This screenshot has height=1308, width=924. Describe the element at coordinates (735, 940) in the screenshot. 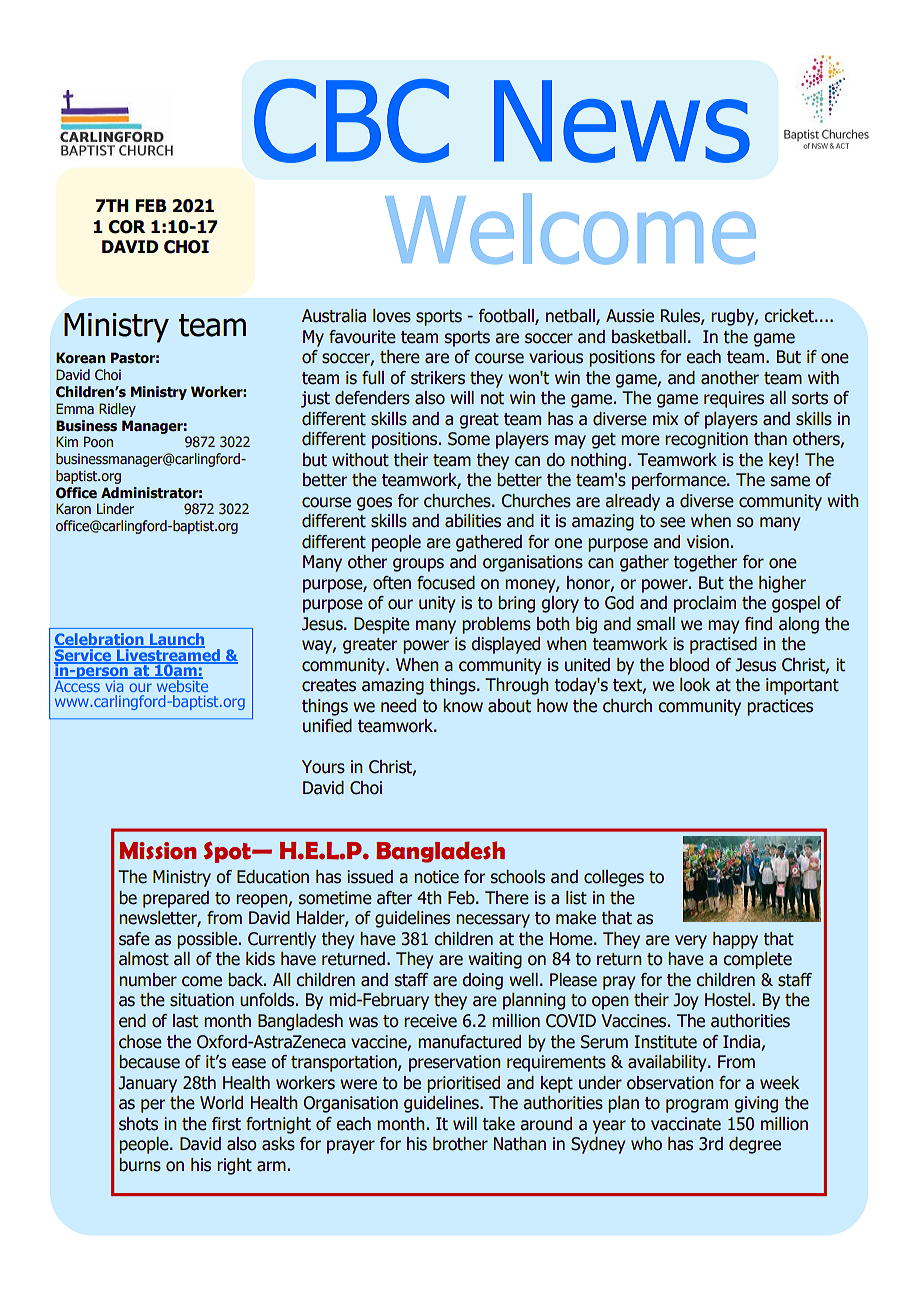

I see `happy` at that location.
